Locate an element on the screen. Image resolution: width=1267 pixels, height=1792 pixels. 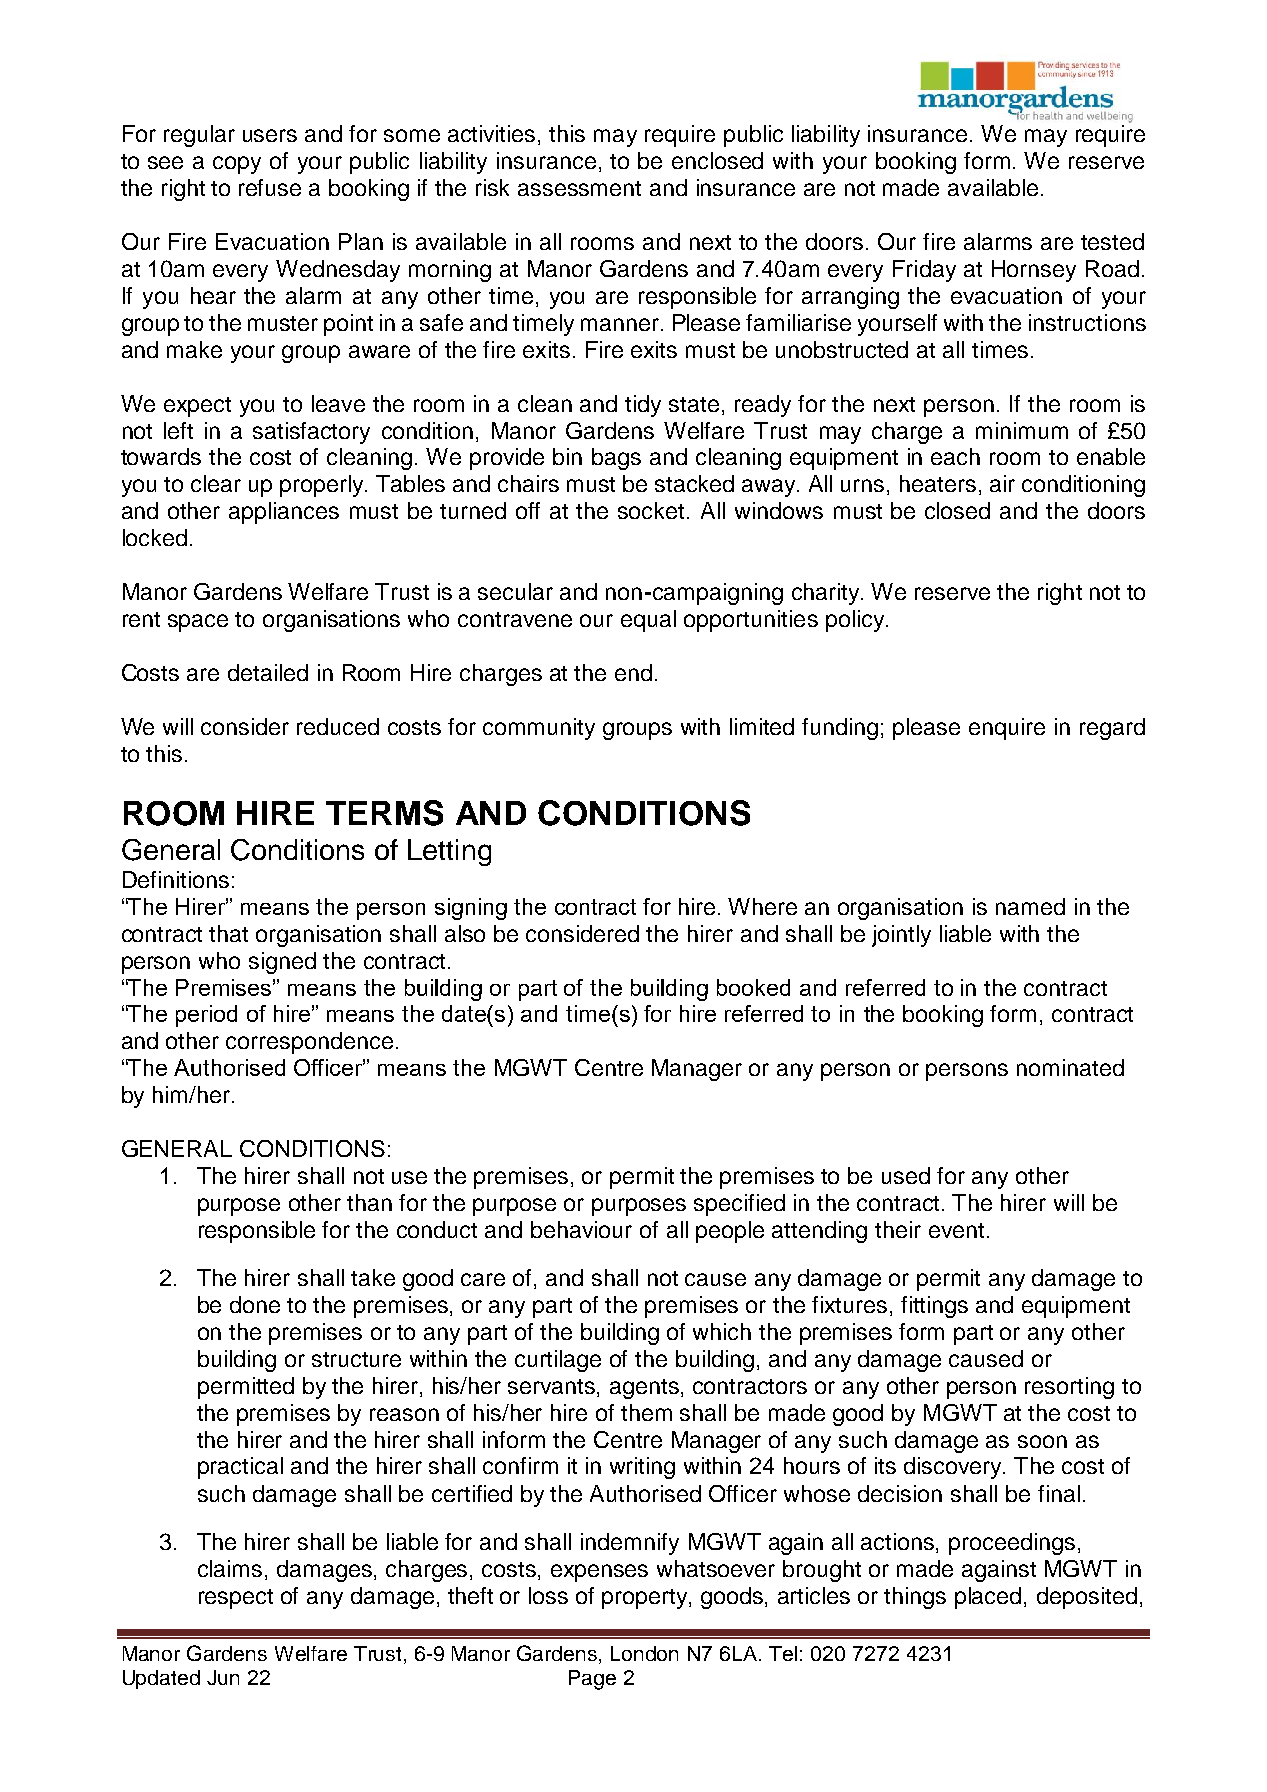
event is located at coordinates (956, 1230).
